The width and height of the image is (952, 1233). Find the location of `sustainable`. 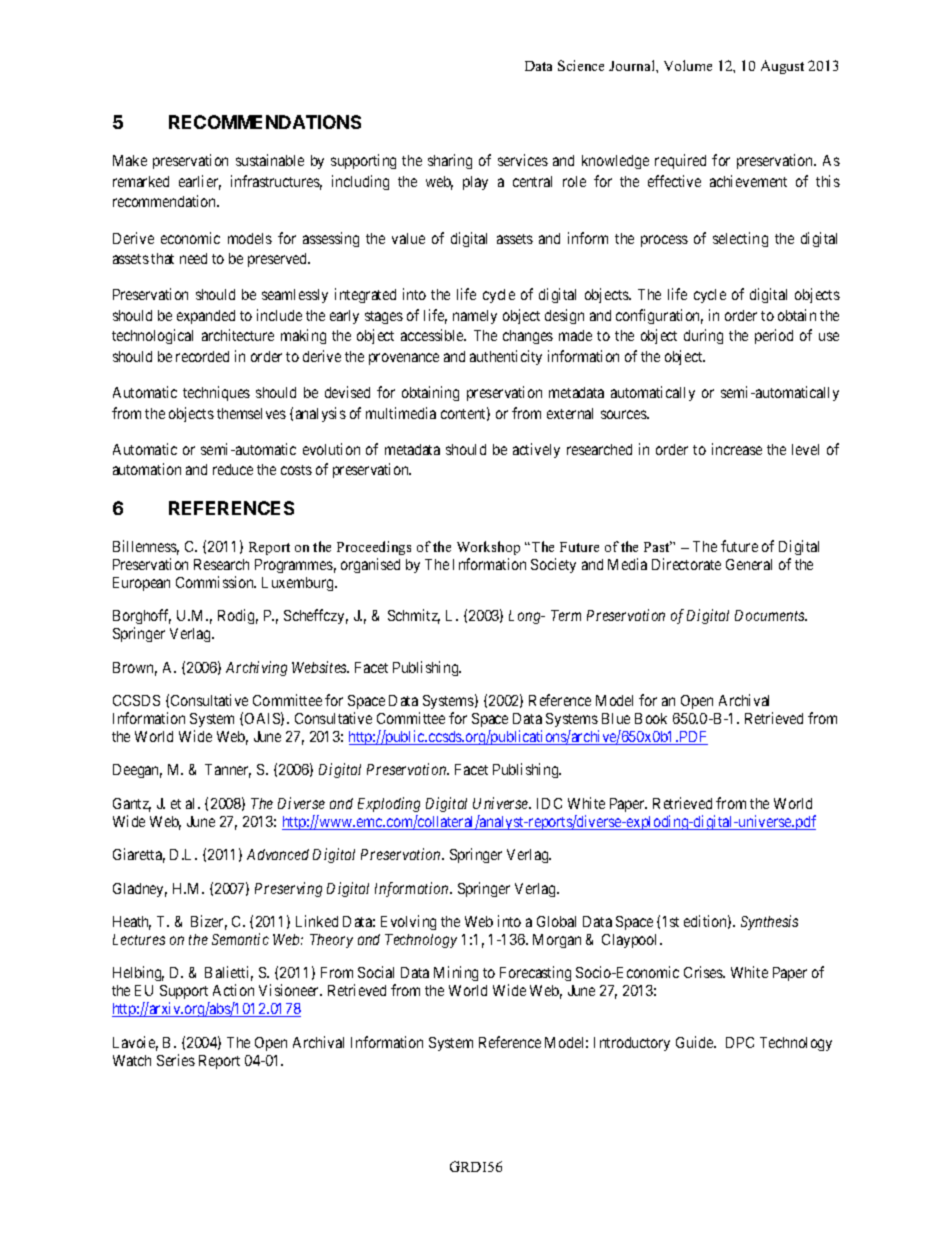

sustainable is located at coordinates (270, 160).
